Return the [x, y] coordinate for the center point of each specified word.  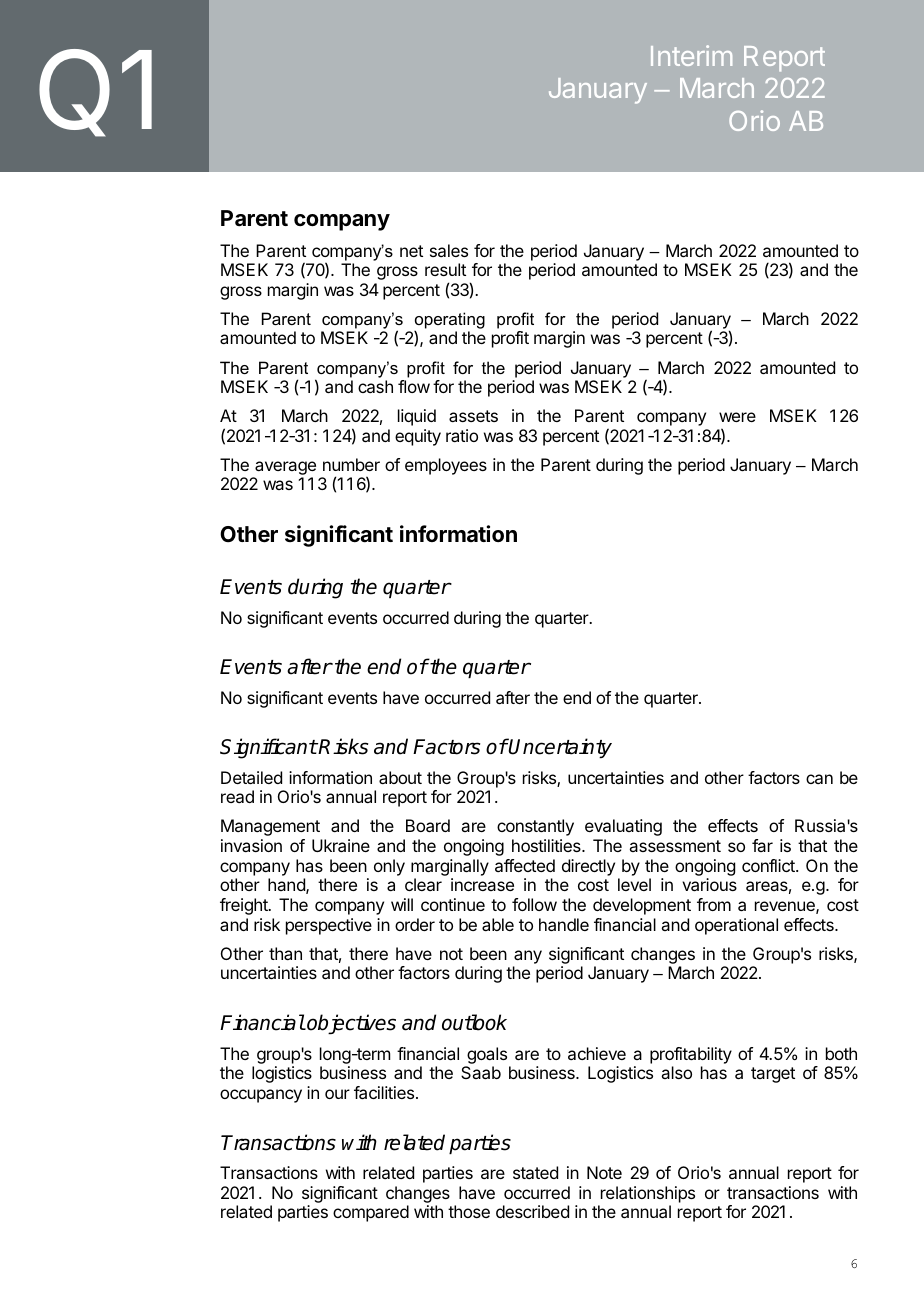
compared [371, 1213]
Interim [691, 55]
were [737, 417]
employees [446, 466]
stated [535, 1172]
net [411, 251]
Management [270, 827]
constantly [535, 827]
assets [473, 416]
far [762, 845]
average [285, 468]
